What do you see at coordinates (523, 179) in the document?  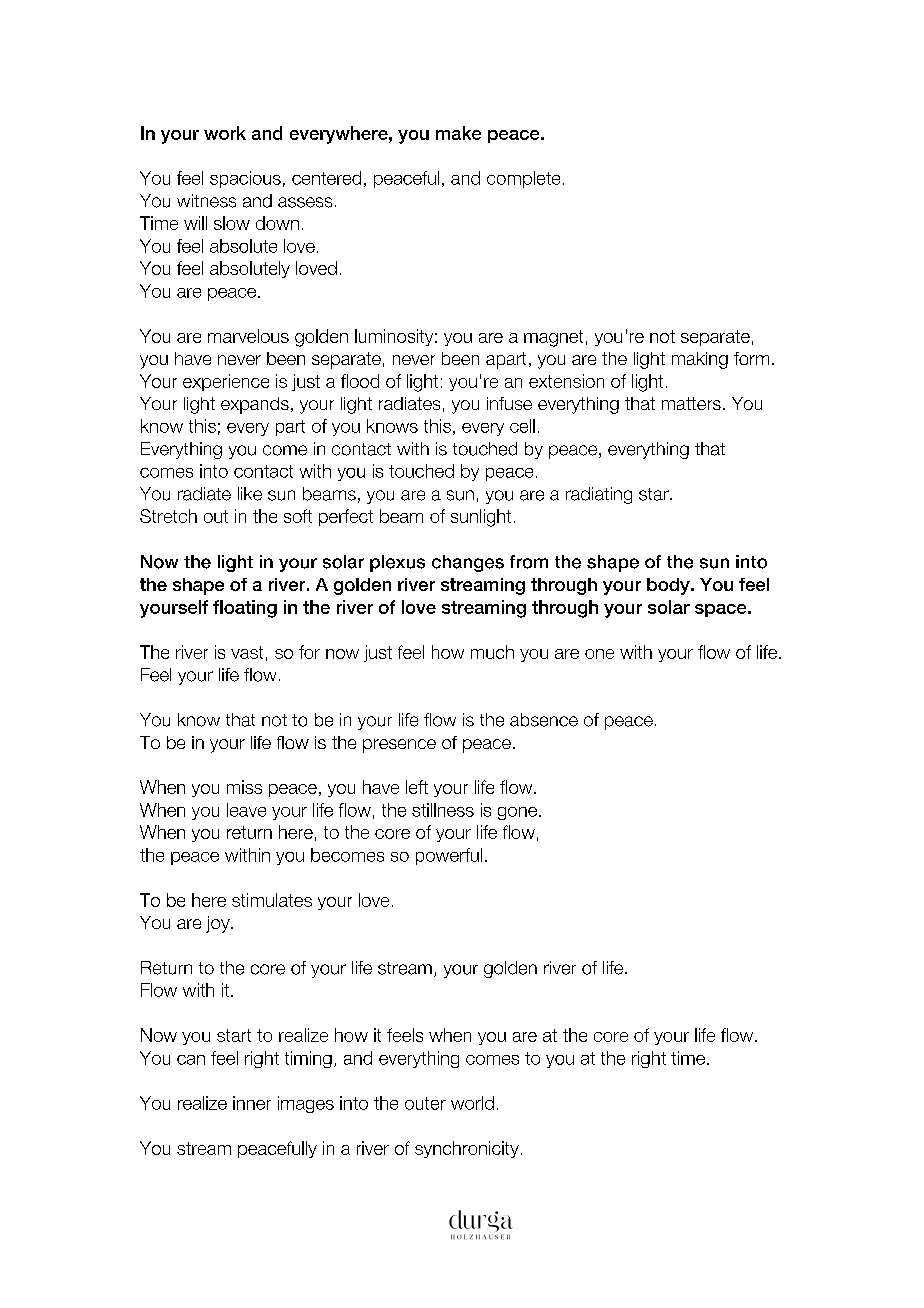 I see `complete` at bounding box center [523, 179].
